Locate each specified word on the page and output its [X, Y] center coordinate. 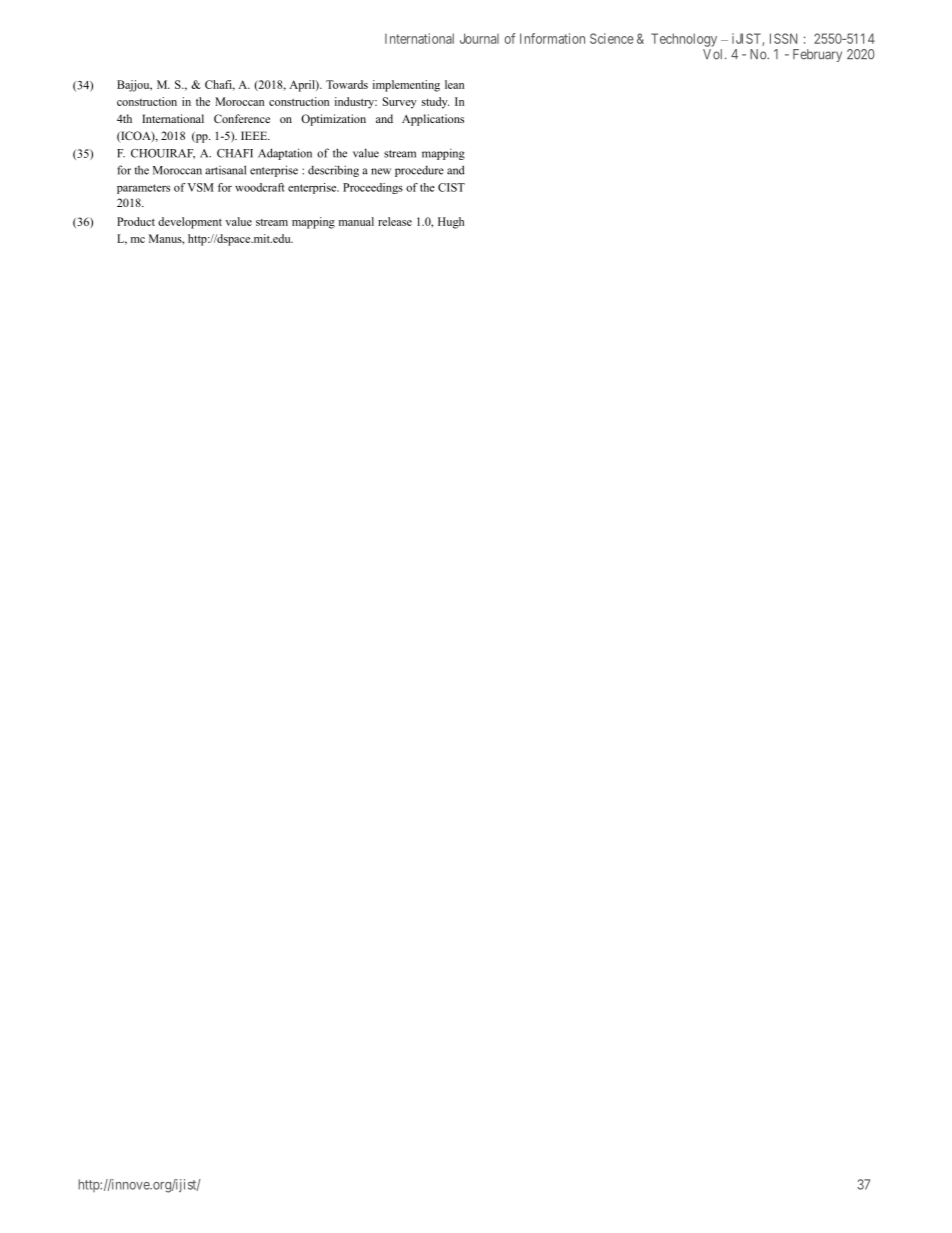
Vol [714, 54]
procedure [419, 171]
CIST [451, 187]
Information [552, 38]
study [435, 103]
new [381, 171]
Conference [242, 118]
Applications [433, 120]
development [190, 223]
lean [454, 84]
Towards [347, 84]
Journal [479, 38]
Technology [684, 40]
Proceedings [373, 188]
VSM [200, 187]
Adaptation [285, 154]
